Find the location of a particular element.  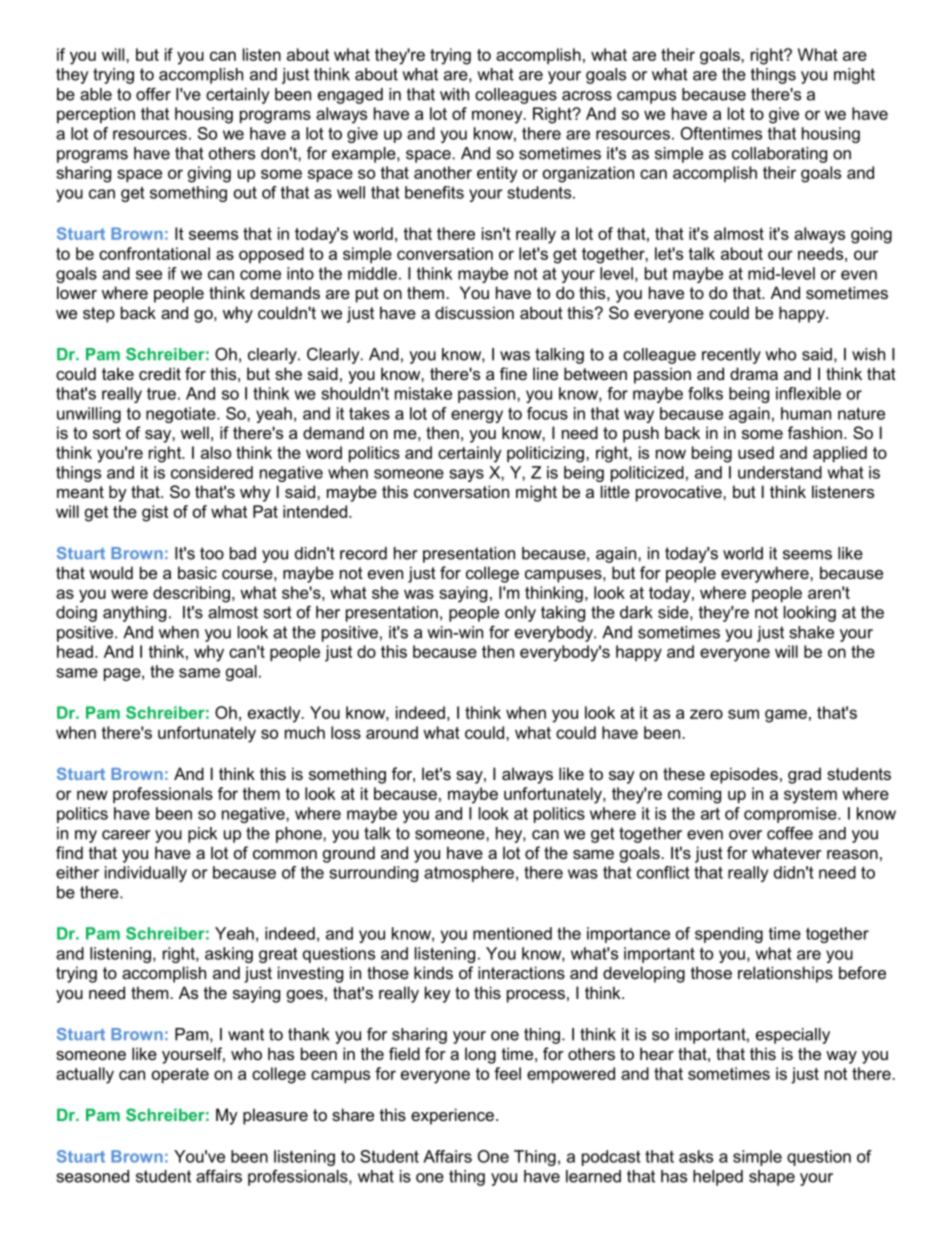

seasoned is located at coordinates (93, 1176).
